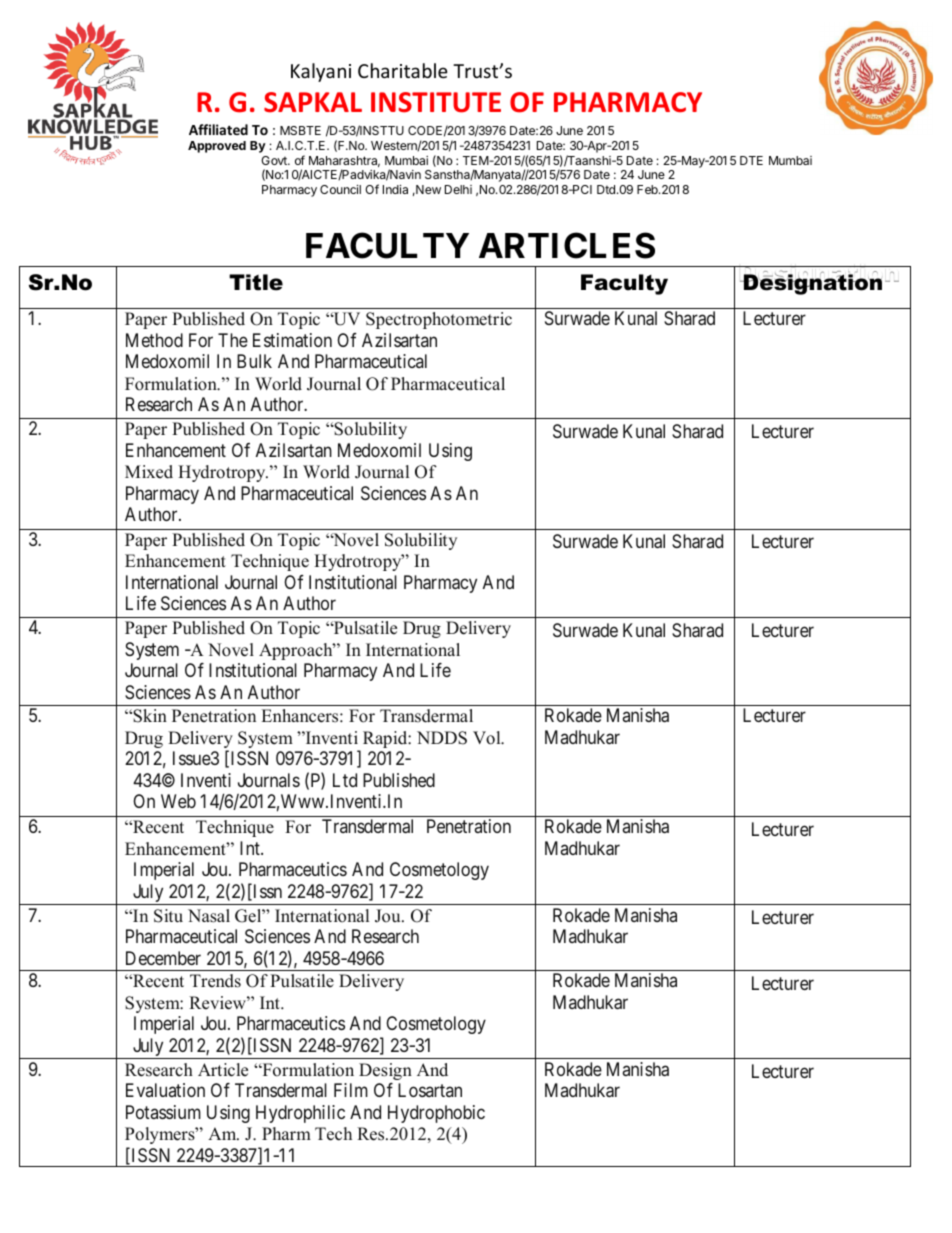  I want to click on Ltd, so click(345, 780).
